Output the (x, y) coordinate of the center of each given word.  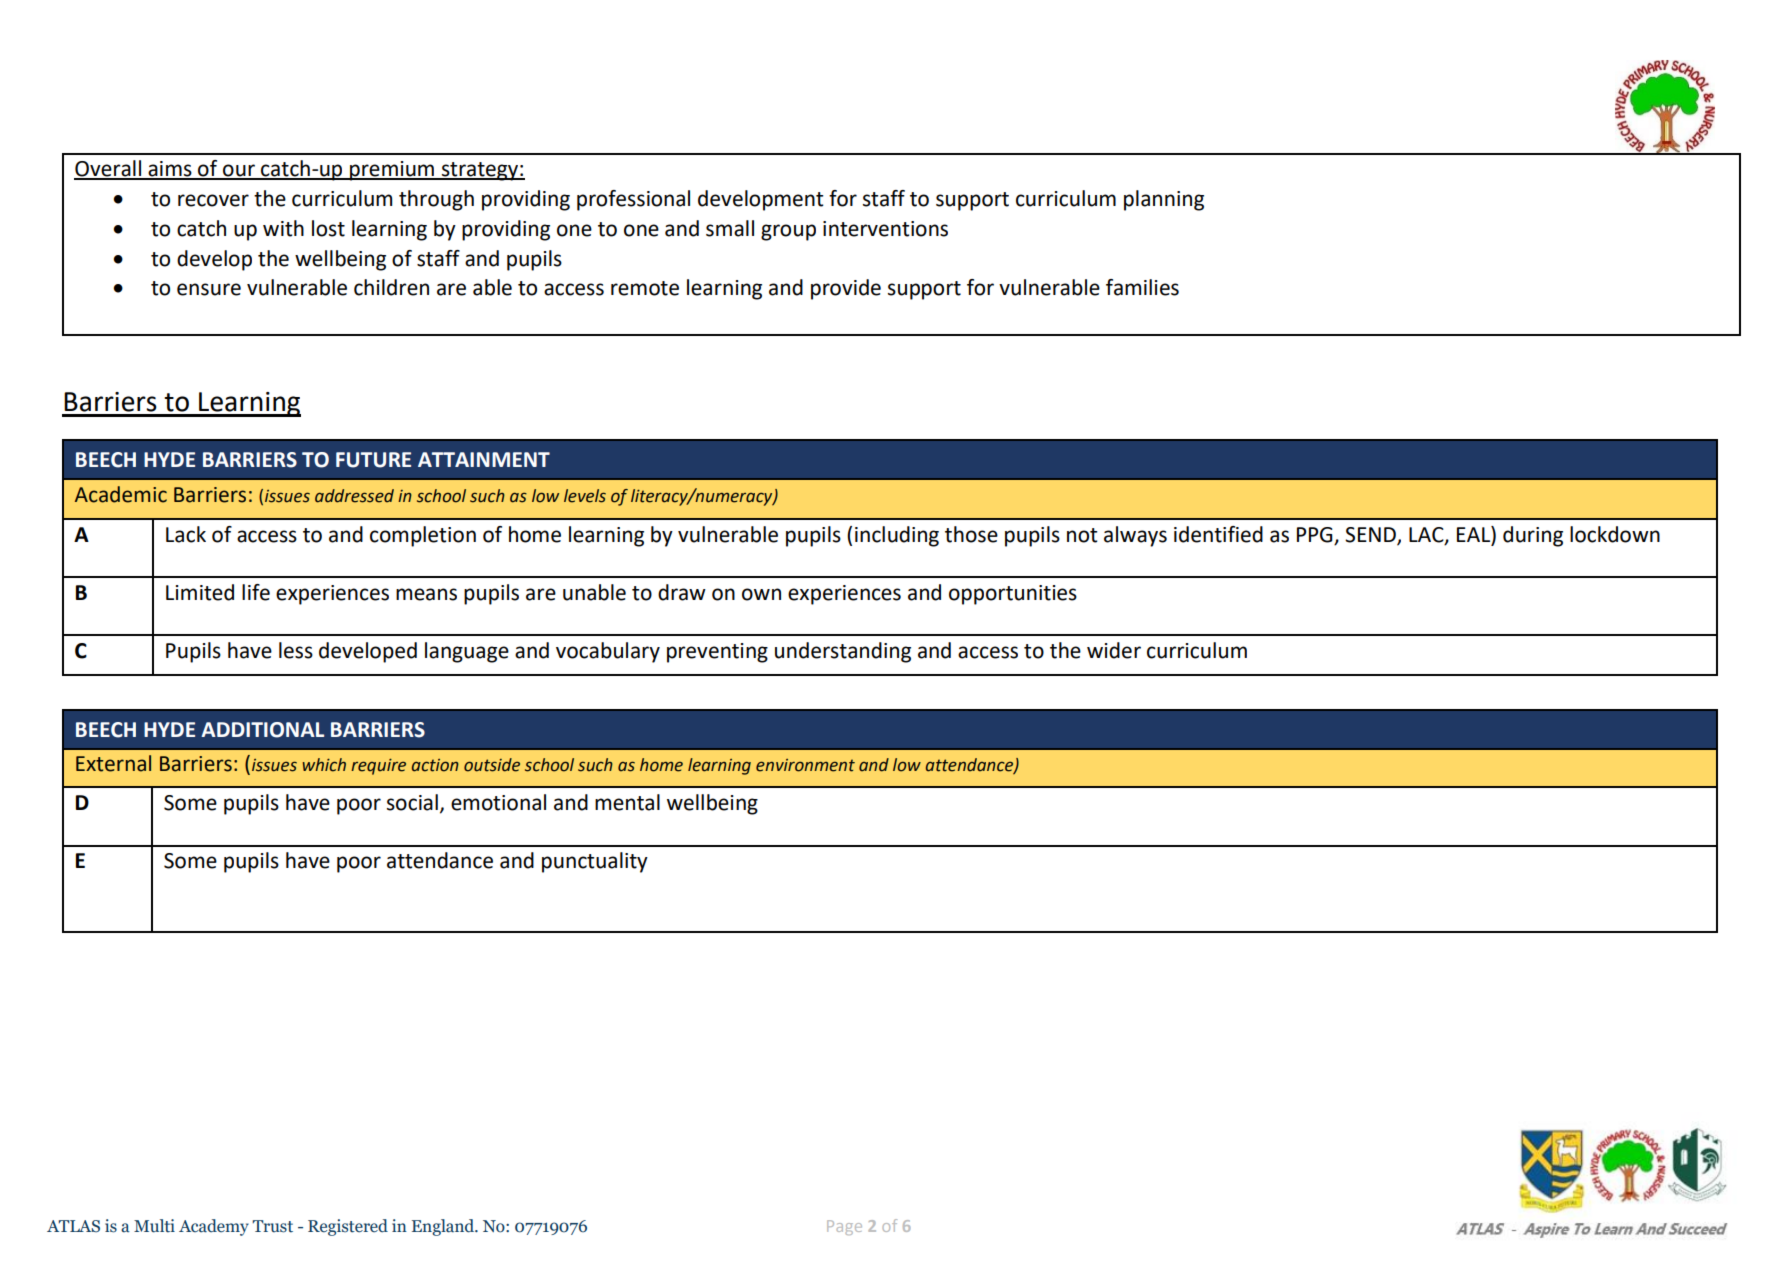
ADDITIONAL (262, 730)
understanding (843, 652)
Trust (272, 1226)
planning (1164, 200)
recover (213, 200)
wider (1114, 650)
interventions (885, 229)
